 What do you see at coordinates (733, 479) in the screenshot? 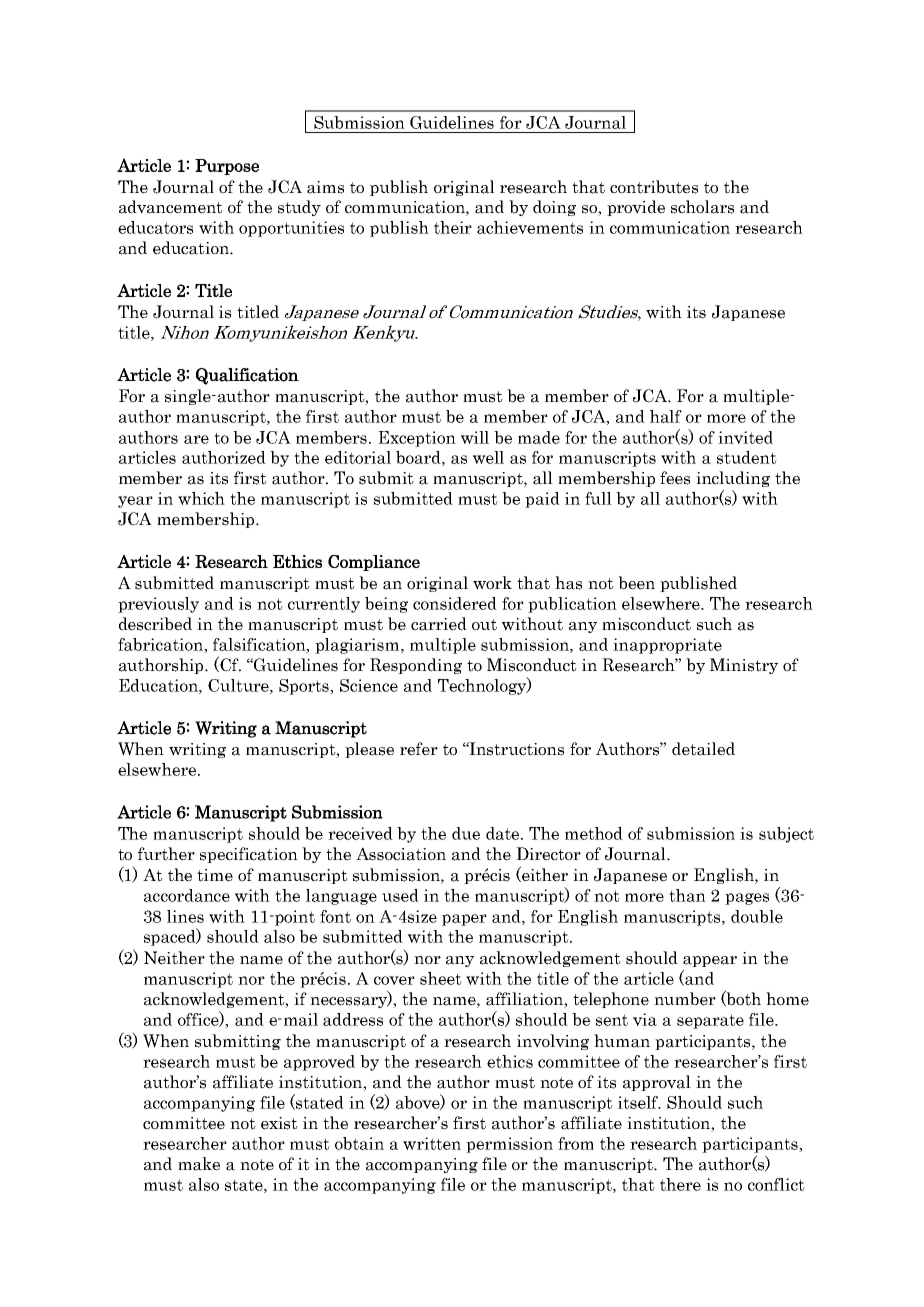
I see `including` at bounding box center [733, 479].
